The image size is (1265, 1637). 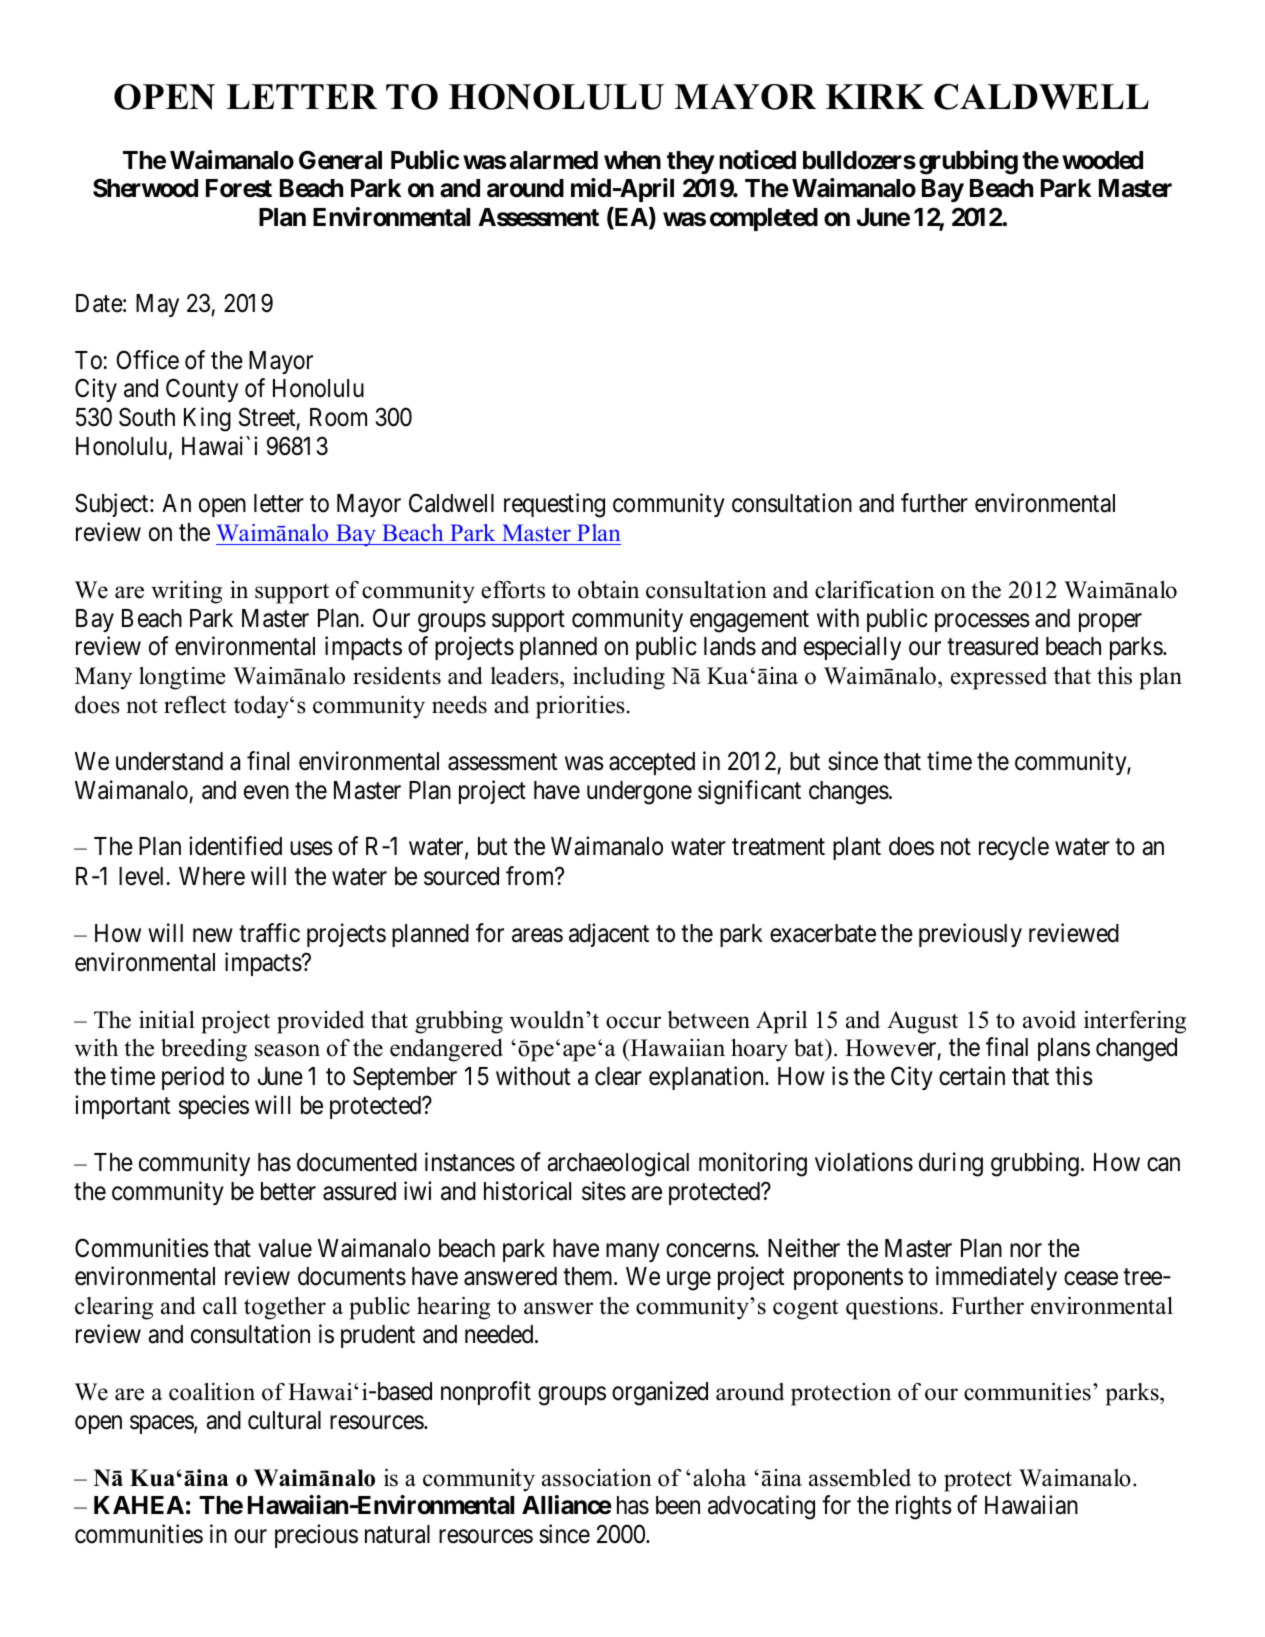 What do you see at coordinates (639, 793) in the image?
I see `undergone` at bounding box center [639, 793].
